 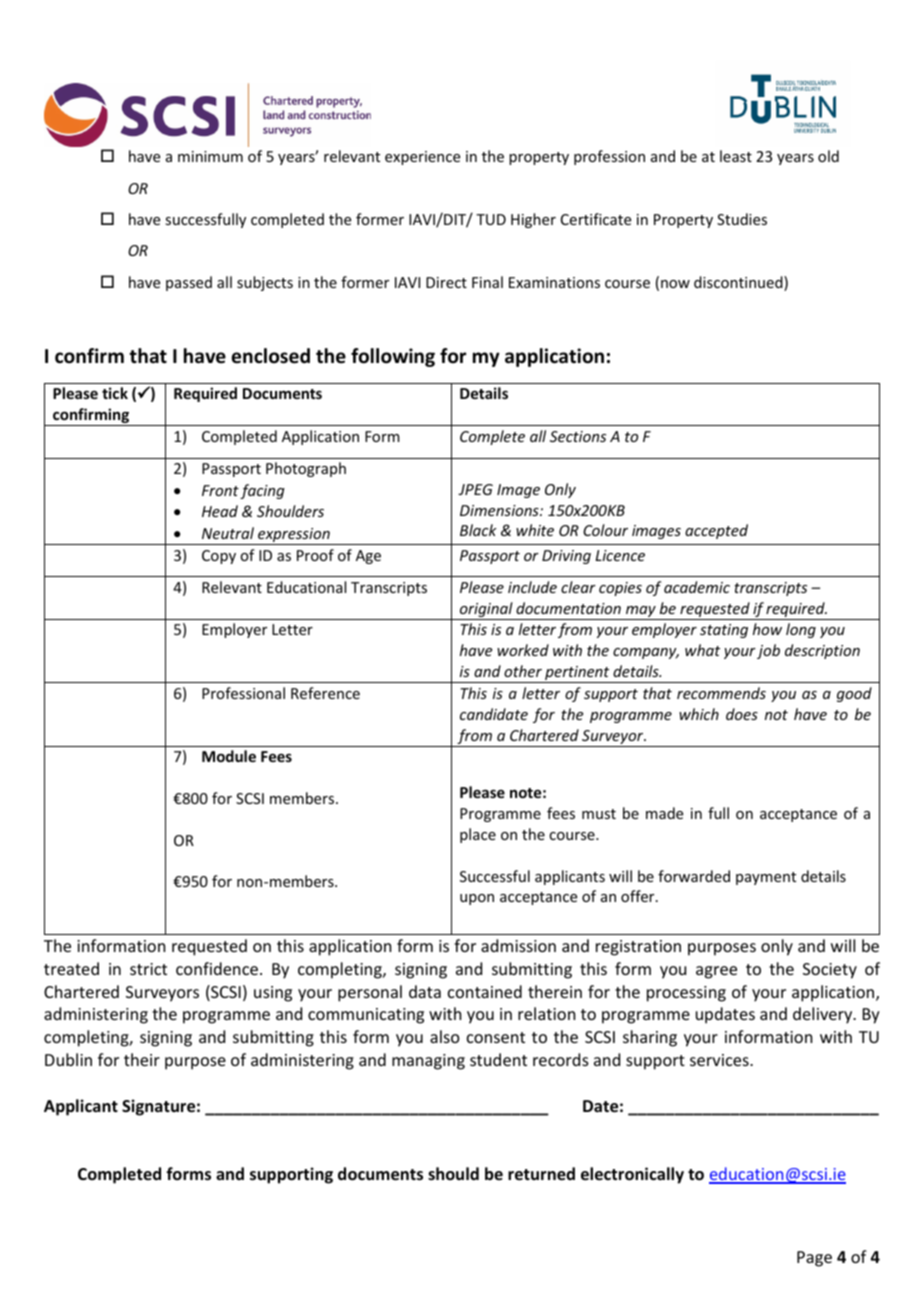 I want to click on experience, so click(x=422, y=158).
